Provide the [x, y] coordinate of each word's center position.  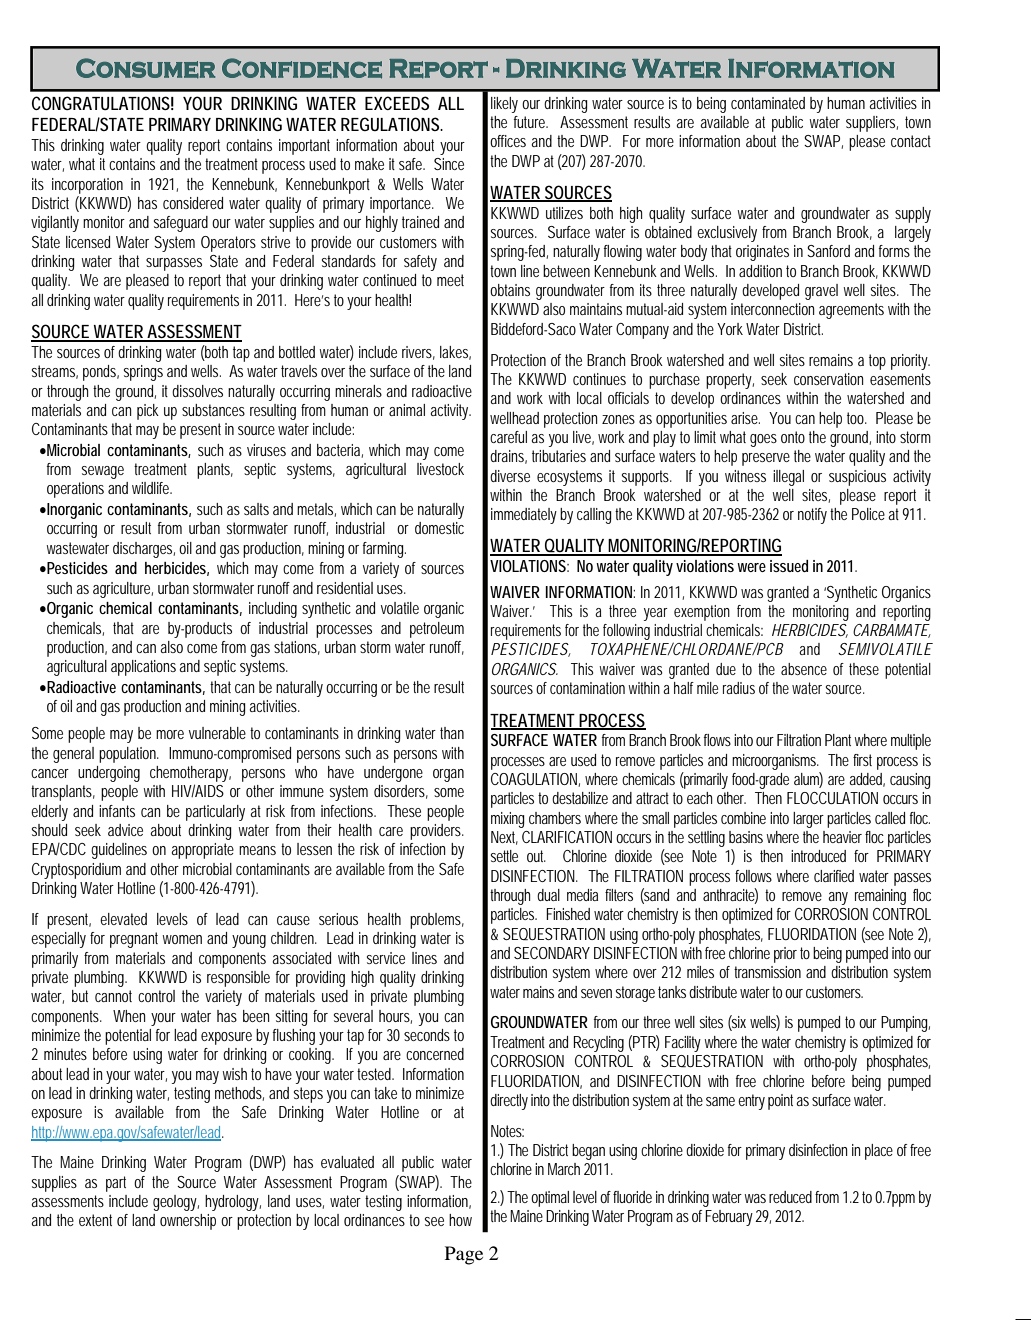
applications [143, 668]
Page [464, 1255]
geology [176, 1203]
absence [804, 669]
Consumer [145, 68]
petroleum [437, 630]
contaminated [768, 103]
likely [504, 105]
